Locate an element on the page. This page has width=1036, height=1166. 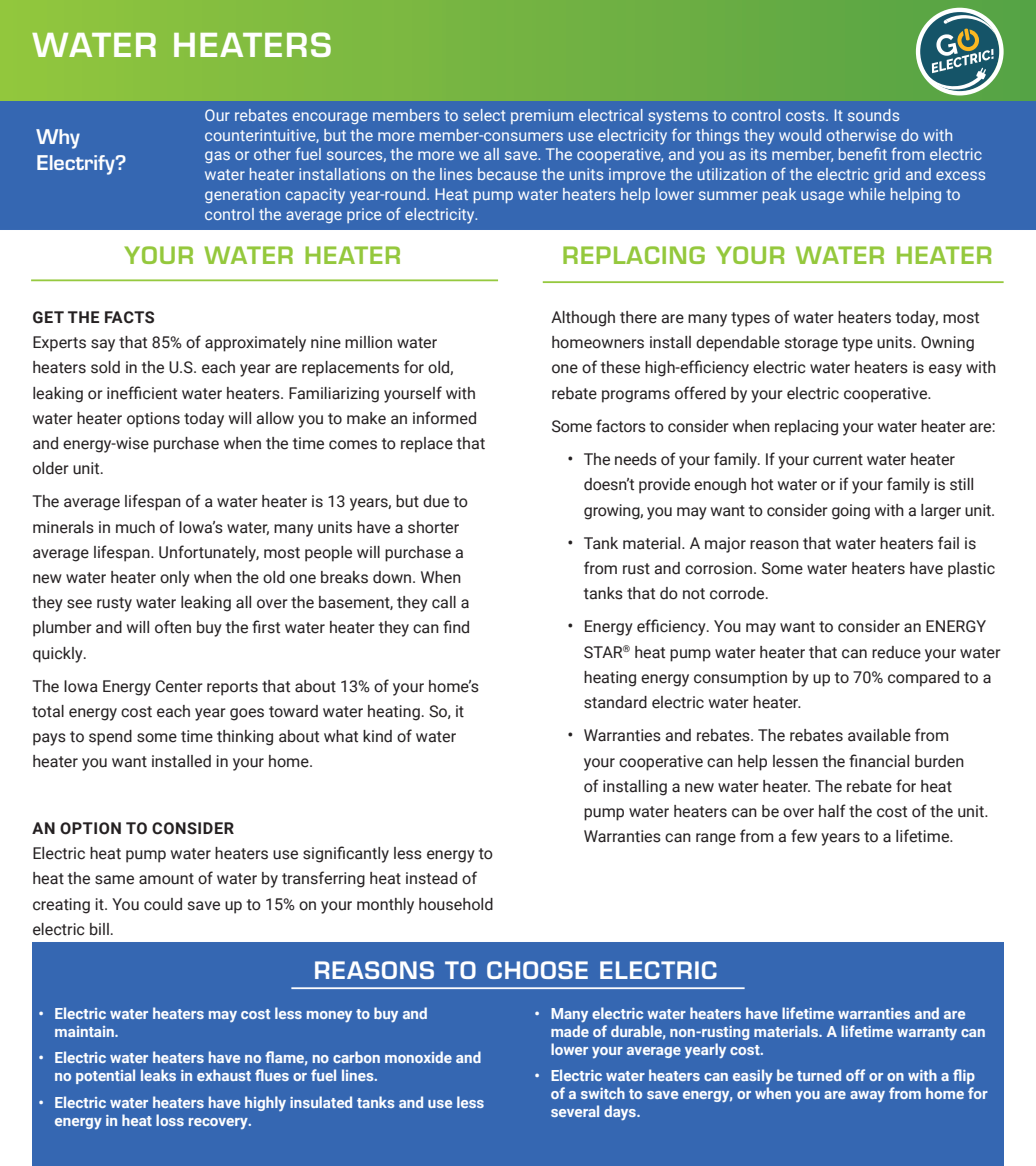
often is located at coordinates (173, 627).
